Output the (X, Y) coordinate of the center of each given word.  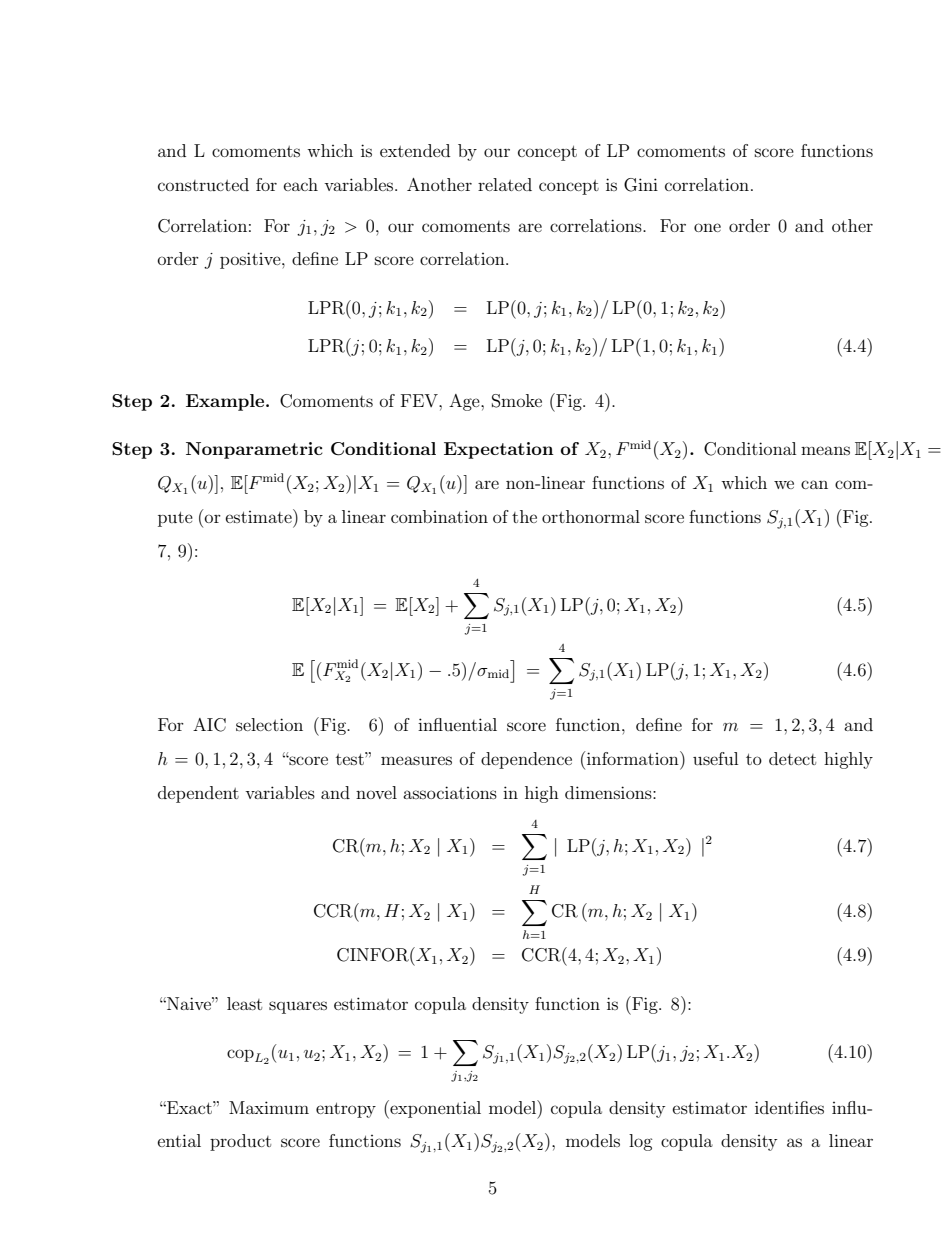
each (301, 184)
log (641, 1142)
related (505, 184)
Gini (641, 185)
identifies (789, 1107)
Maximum (269, 1107)
